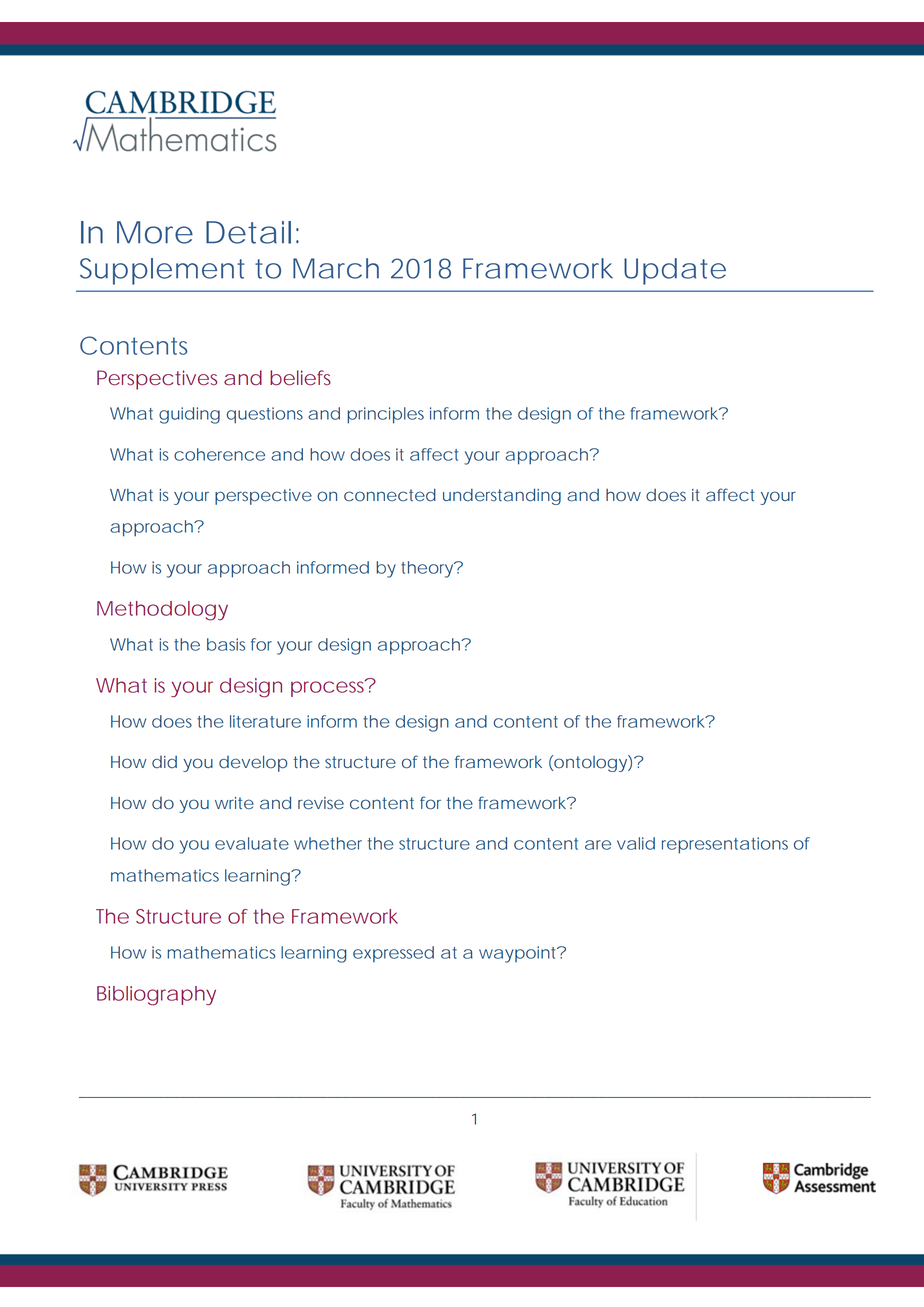 This image has width=924, height=1307. What do you see at coordinates (328, 843) in the image?
I see `whether` at bounding box center [328, 843].
